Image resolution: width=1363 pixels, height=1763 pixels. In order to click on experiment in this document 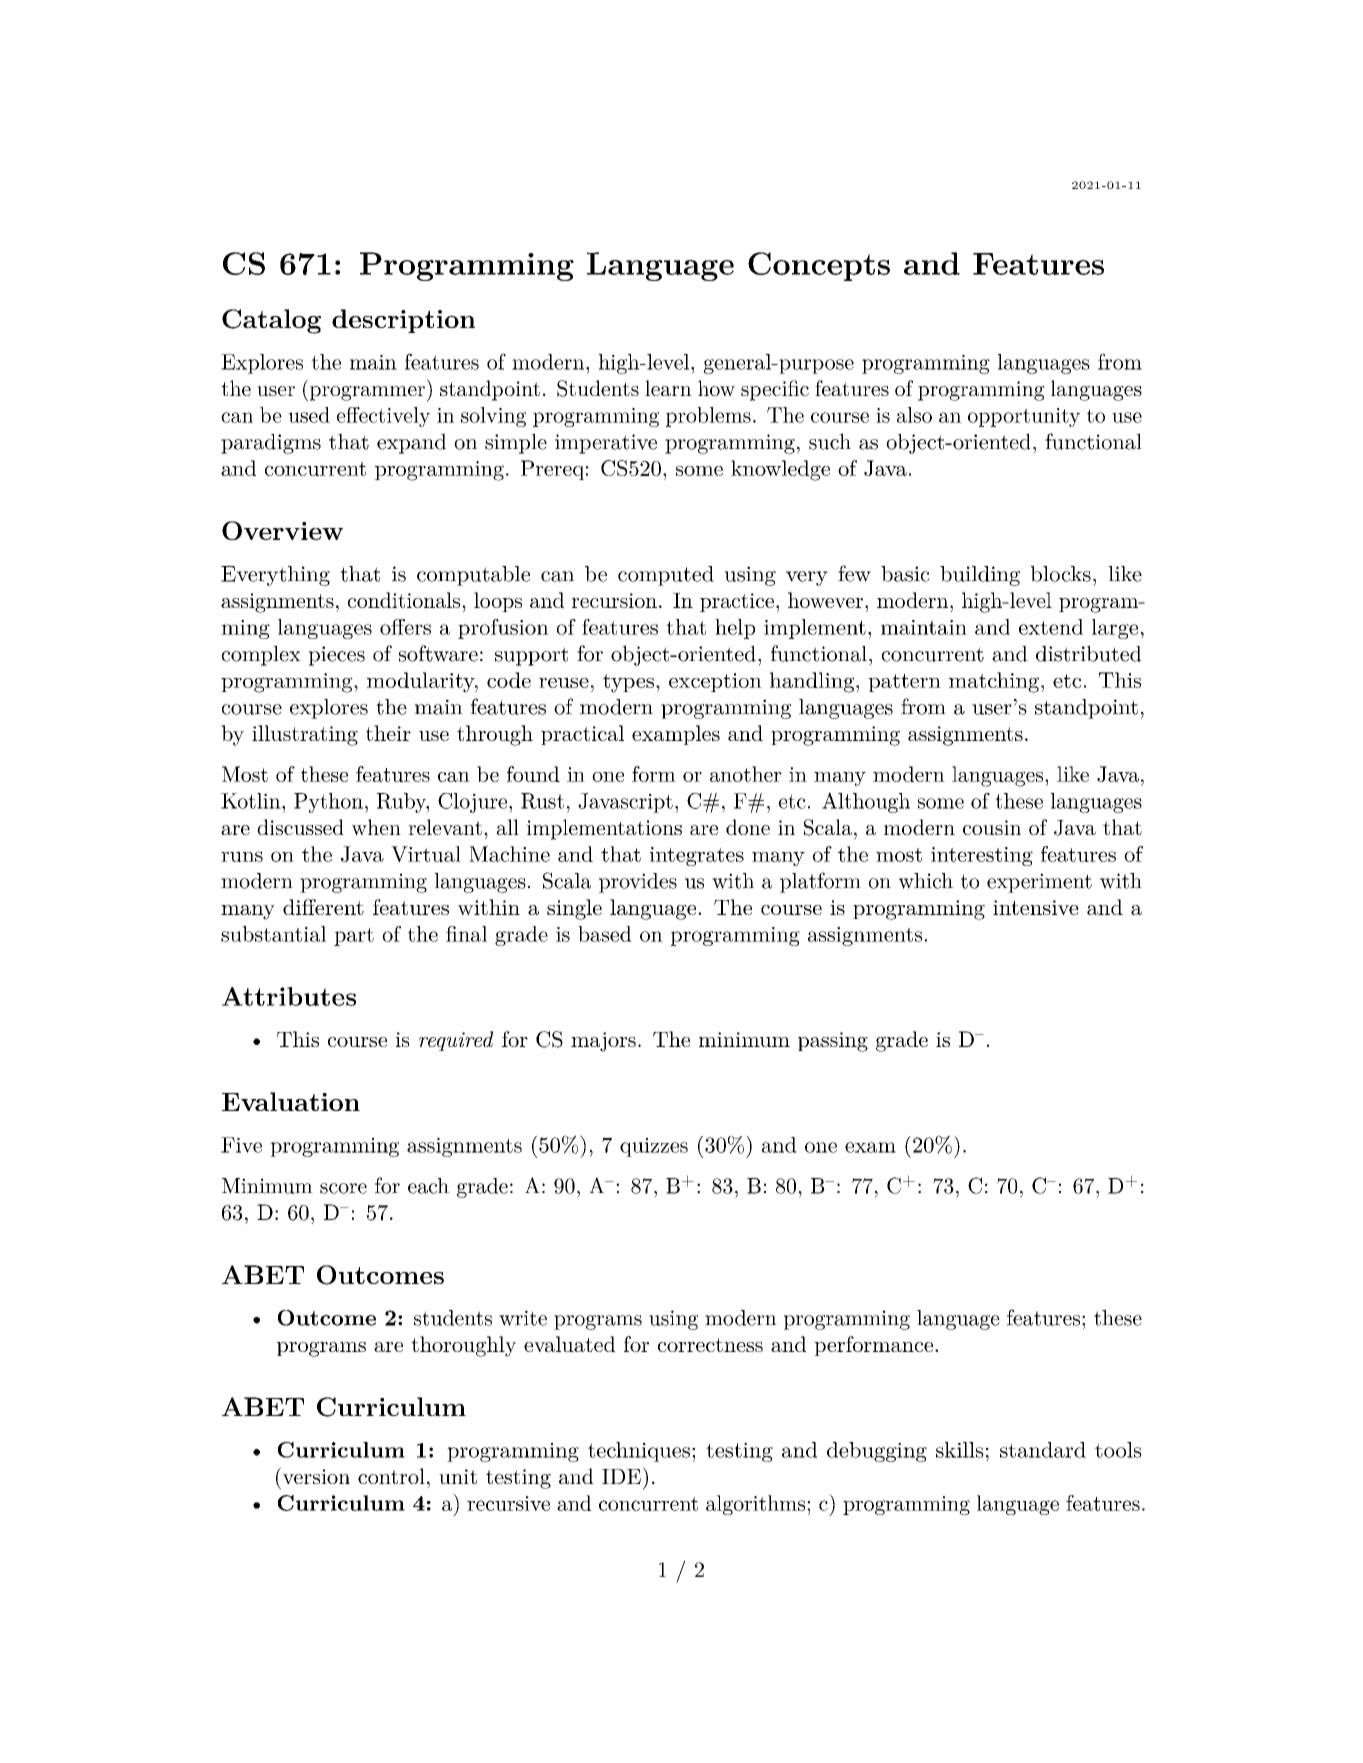, I will do `click(1039, 883)`.
